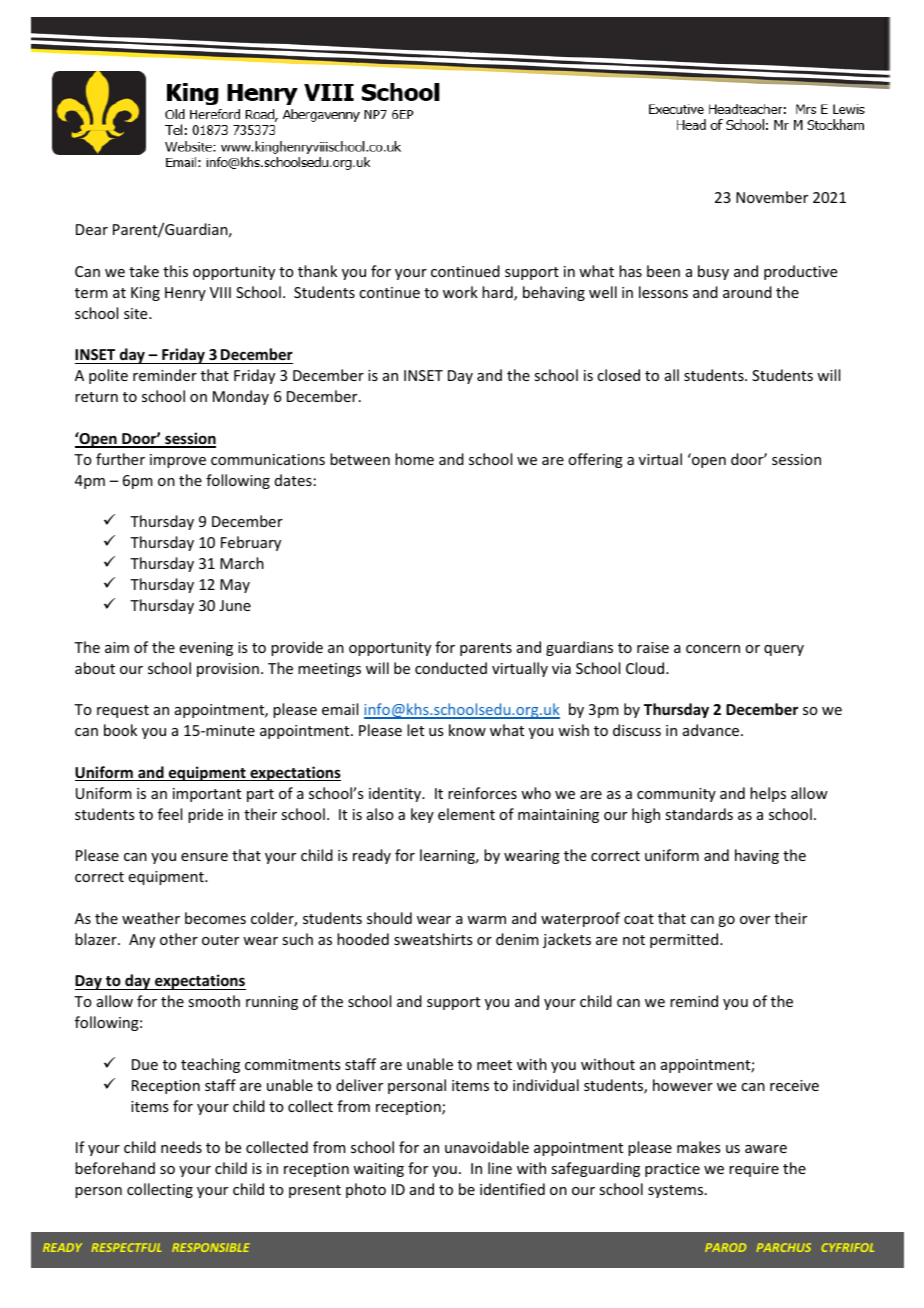  I want to click on RESPONSIBLE, so click(211, 1247).
